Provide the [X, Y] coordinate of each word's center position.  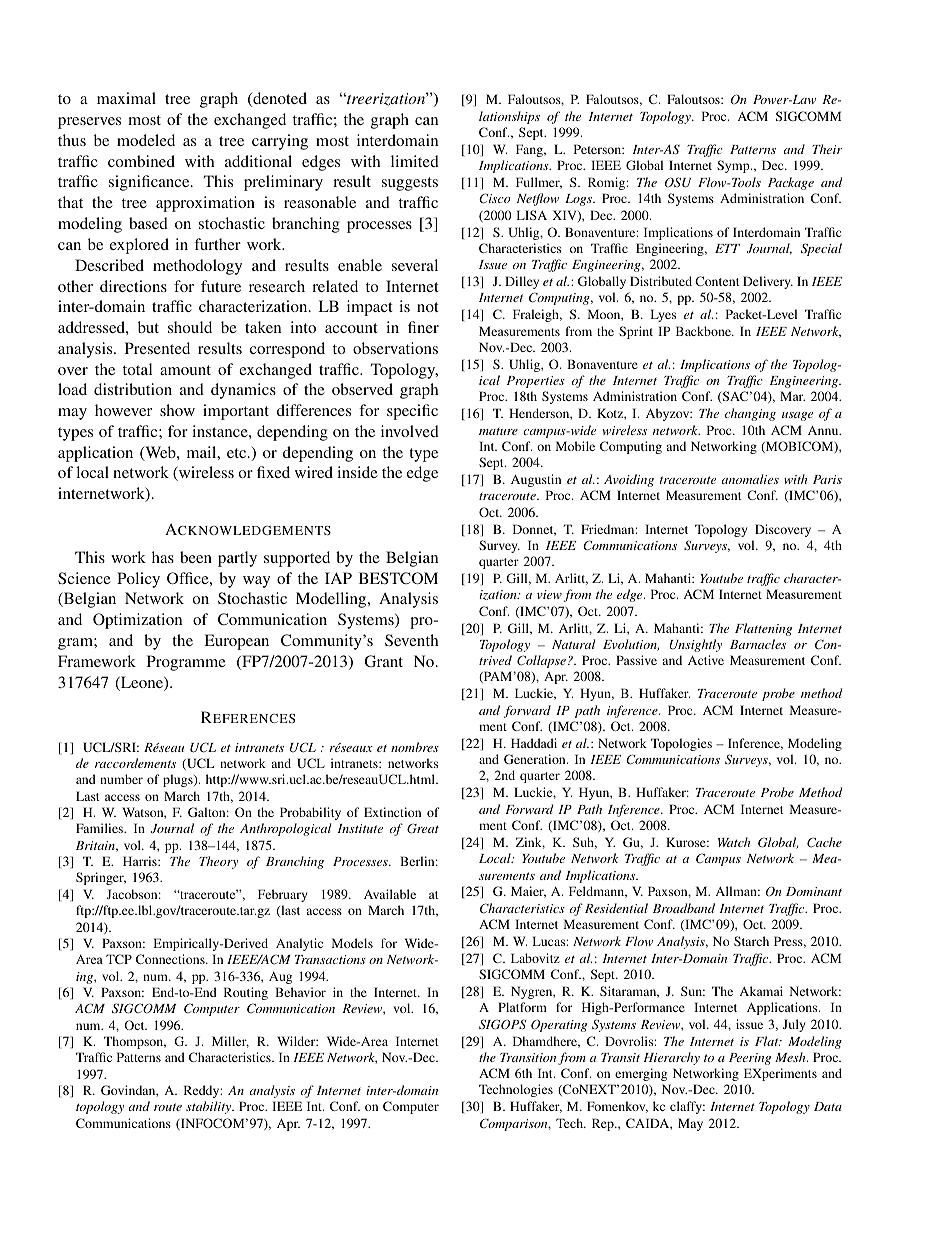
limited [415, 161]
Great [423, 828]
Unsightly [695, 645]
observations [395, 348]
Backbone [704, 331]
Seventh [411, 640]
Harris [141, 861]
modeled [146, 140]
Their [827, 149]
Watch [734, 842]
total [137, 369]
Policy [138, 580]
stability [210, 1107]
